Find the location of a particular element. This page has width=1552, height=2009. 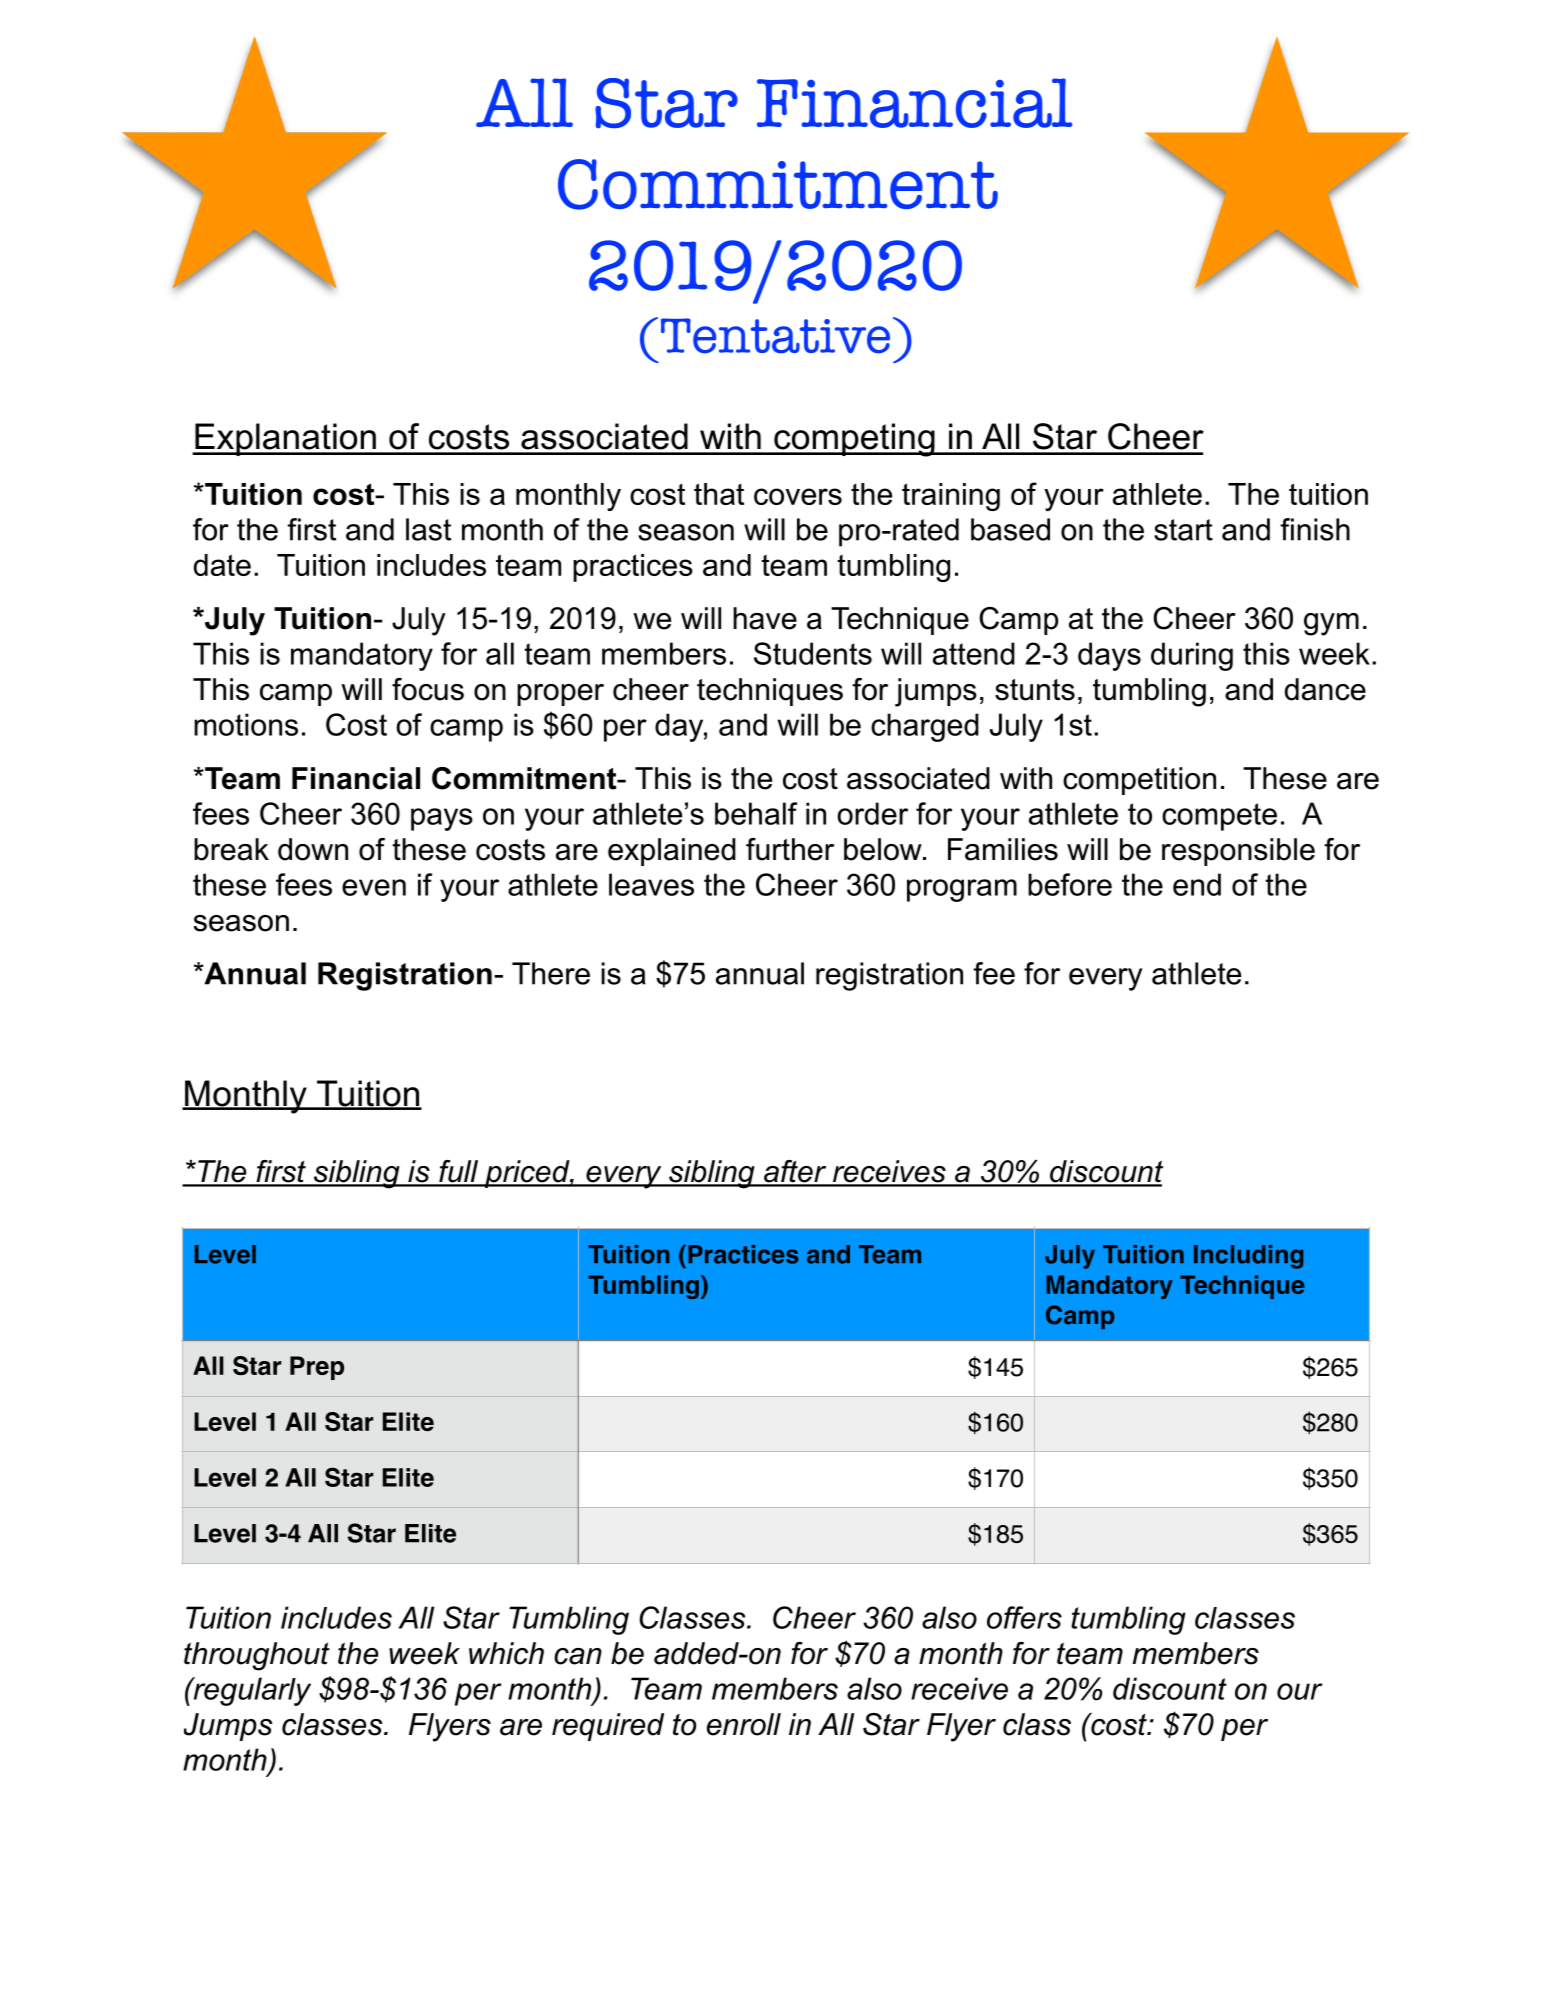

further is located at coordinates (790, 849).
